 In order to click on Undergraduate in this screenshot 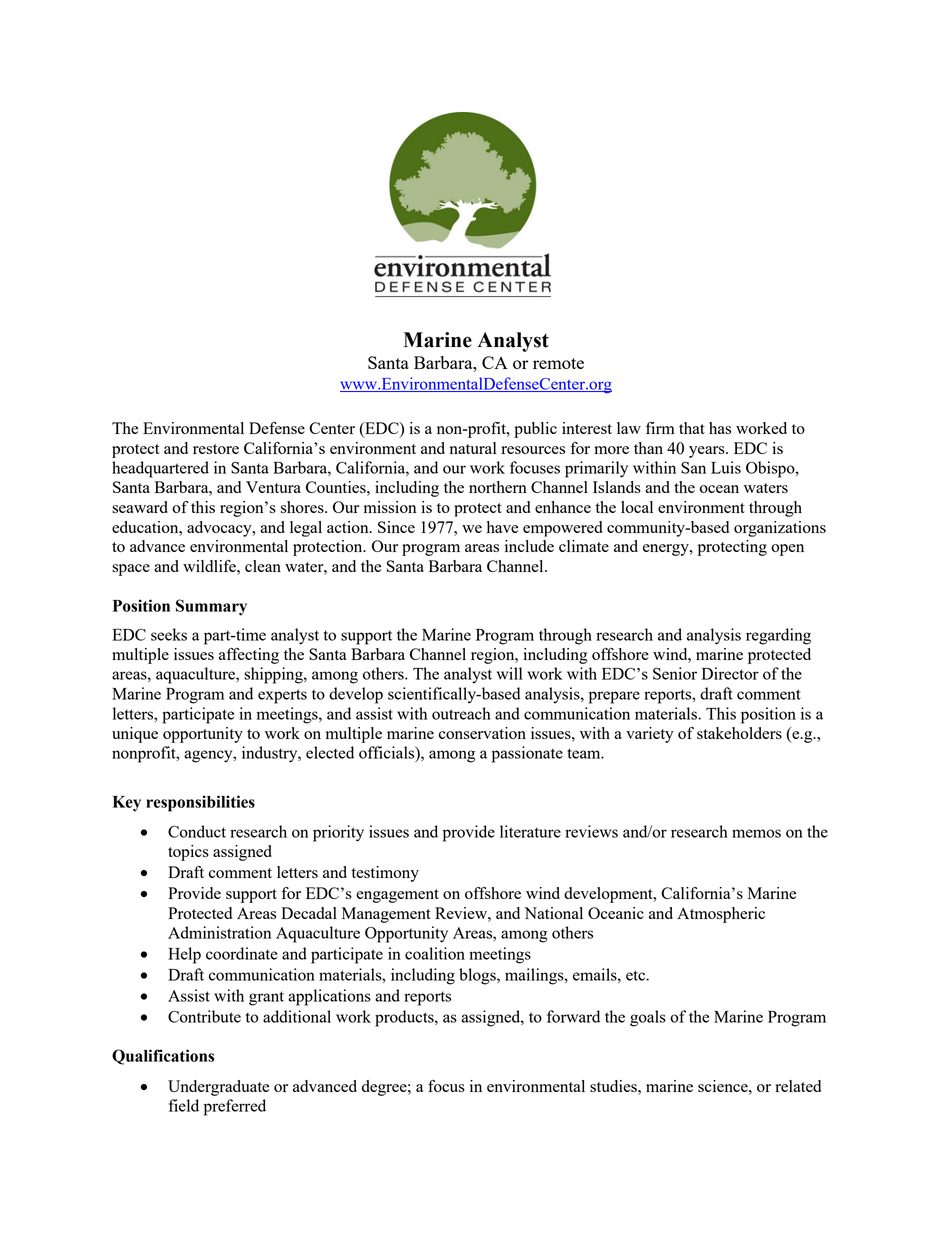, I will do `click(218, 1088)`.
